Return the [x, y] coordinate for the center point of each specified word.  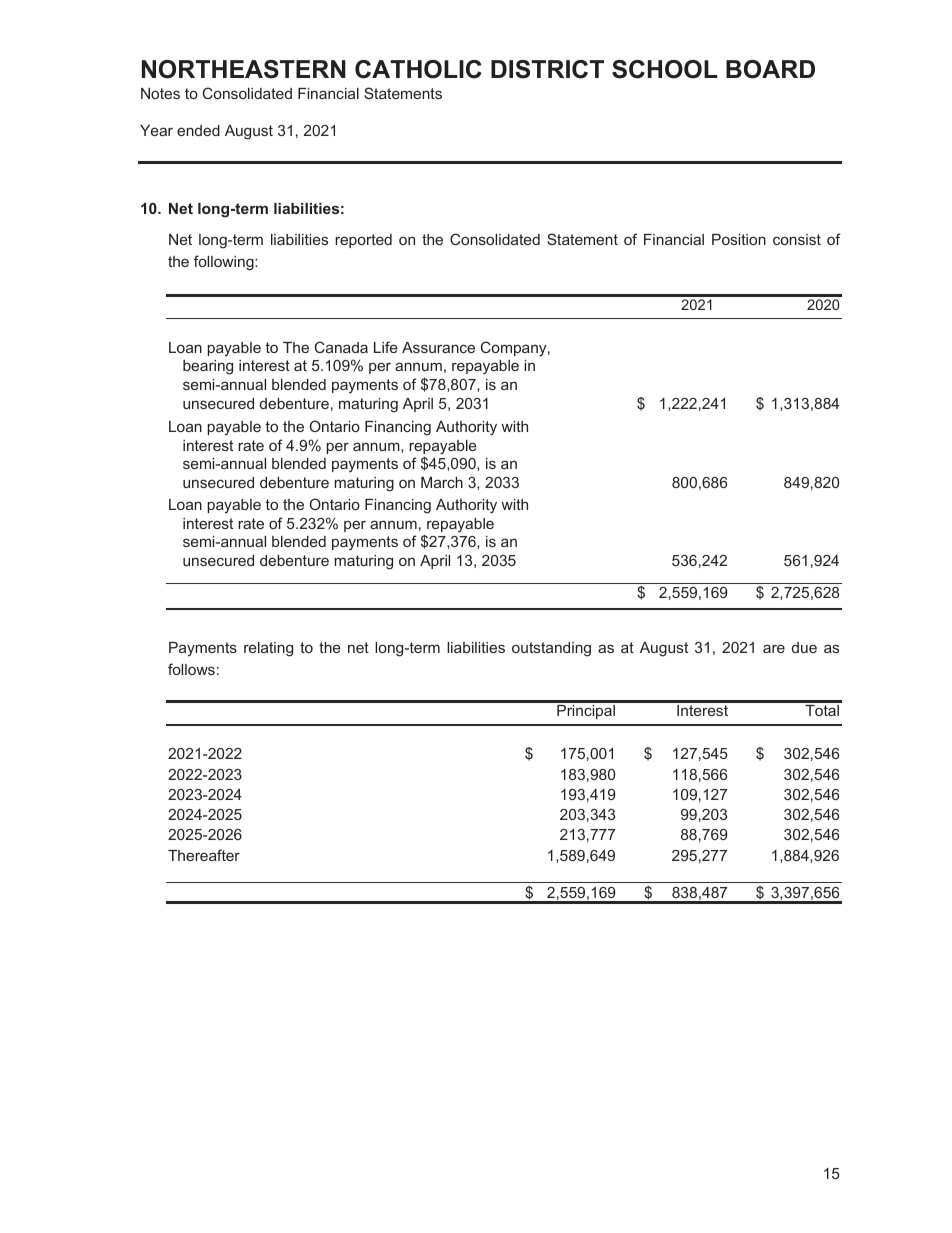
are [774, 648]
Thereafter [204, 855]
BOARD [770, 69]
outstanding [551, 649]
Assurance [438, 347]
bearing [208, 367]
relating [268, 649]
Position [739, 239]
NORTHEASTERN [244, 69]
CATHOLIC [418, 69]
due [804, 647]
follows [191, 669]
